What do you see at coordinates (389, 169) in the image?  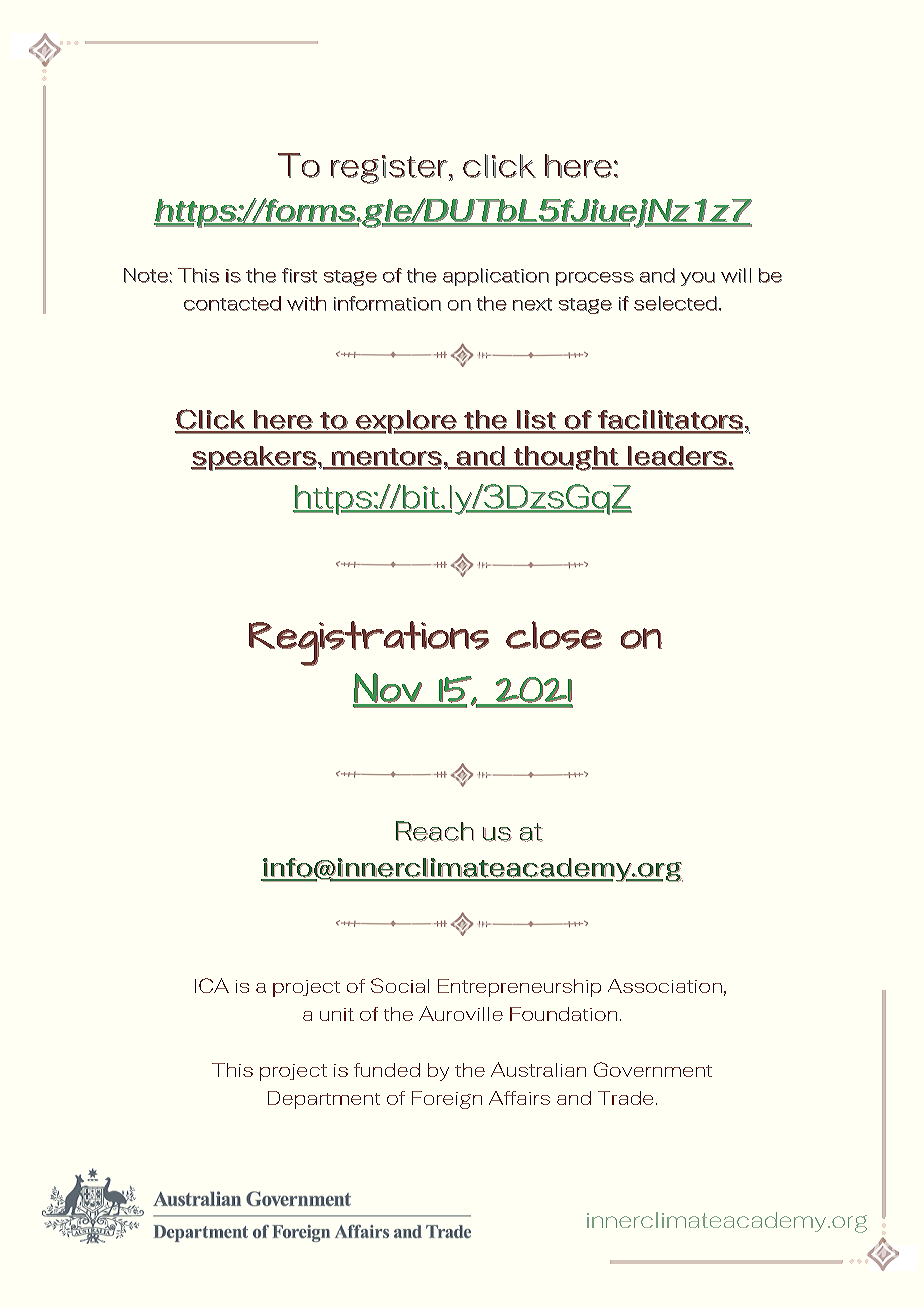 I see `register` at bounding box center [389, 169].
